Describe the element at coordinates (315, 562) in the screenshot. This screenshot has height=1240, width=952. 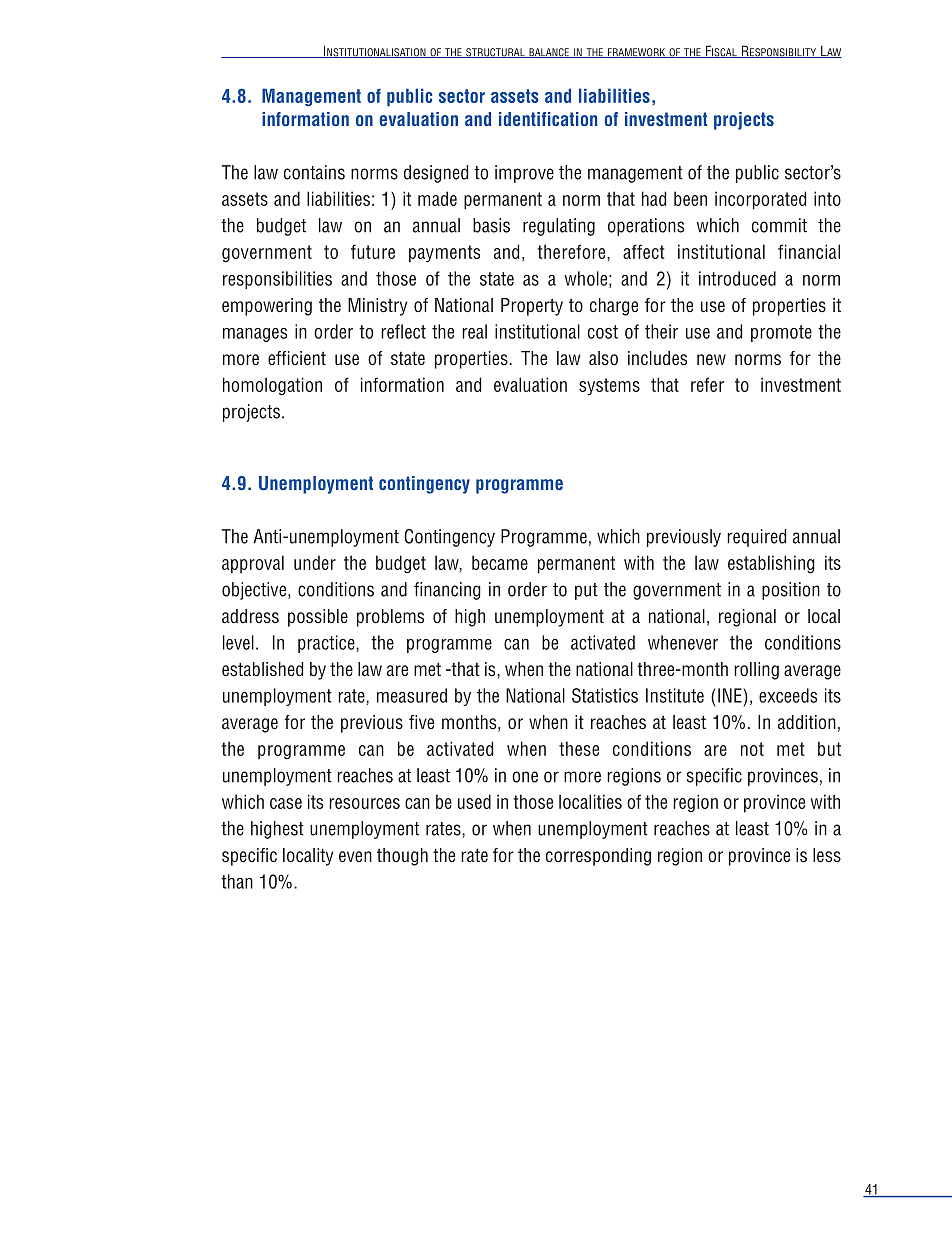
I see `under` at that location.
